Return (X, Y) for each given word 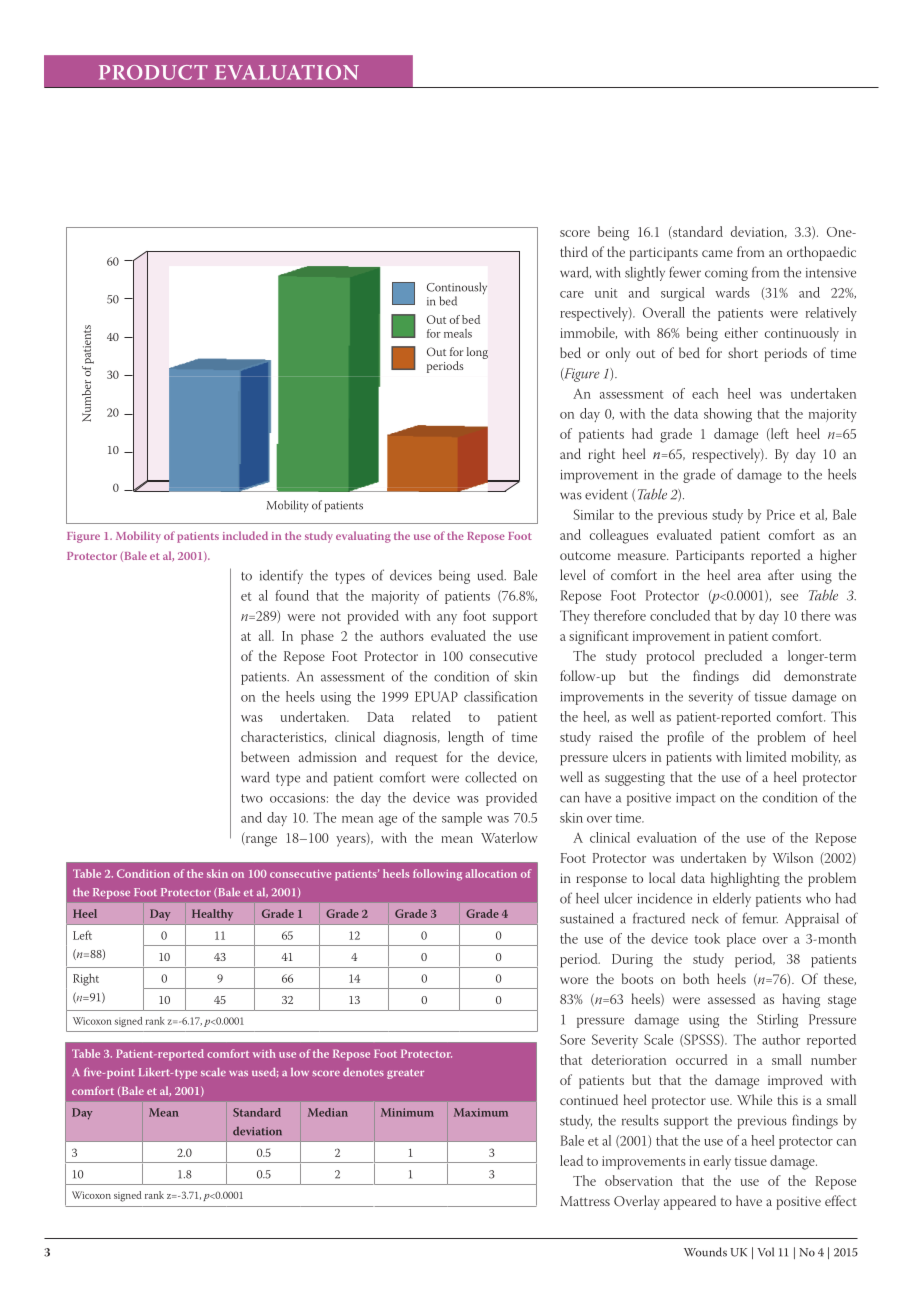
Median (328, 1112)
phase (317, 637)
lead (571, 1160)
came (717, 253)
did (761, 675)
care (572, 294)
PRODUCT (153, 72)
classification (500, 696)
